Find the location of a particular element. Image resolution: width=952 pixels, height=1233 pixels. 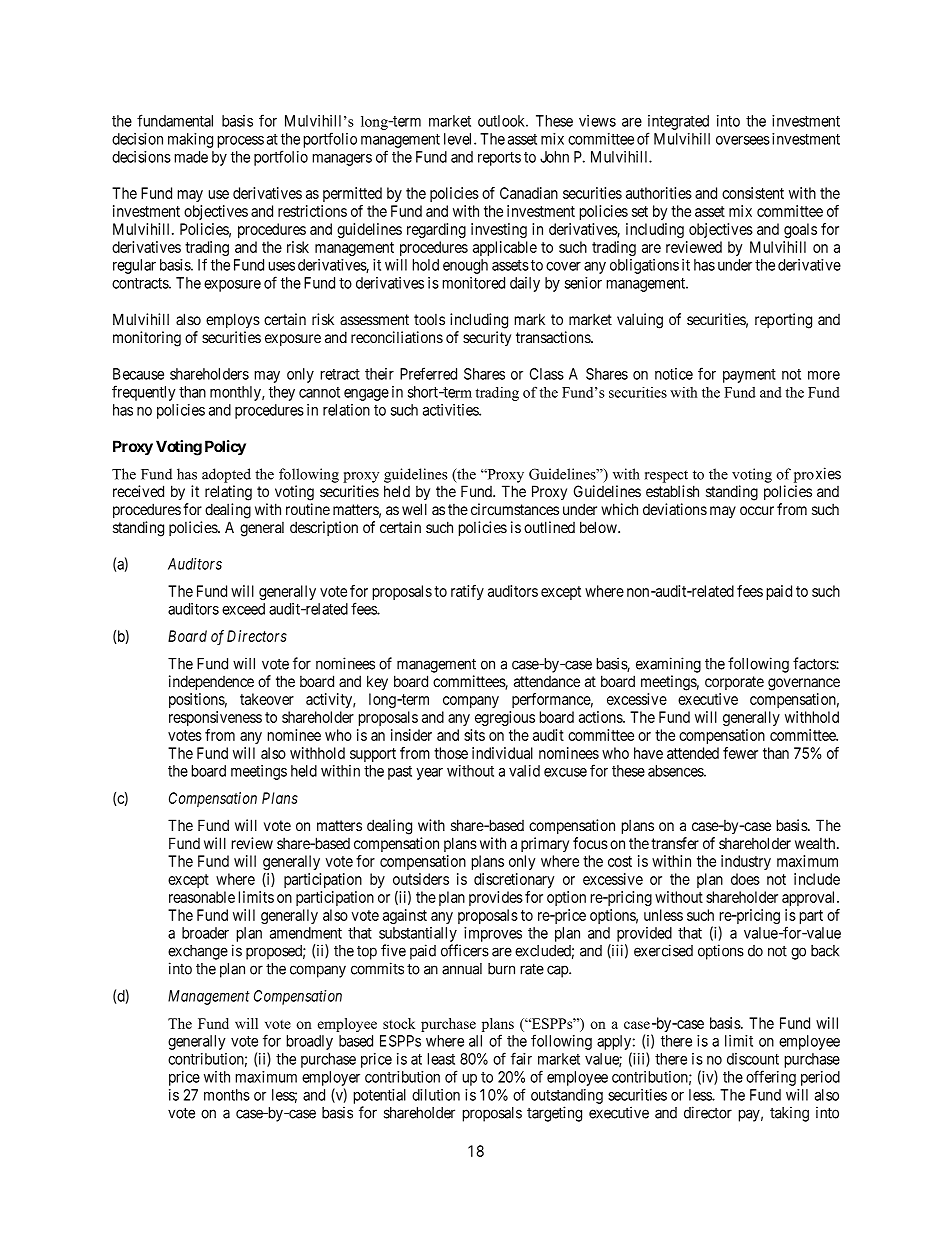

circumstances is located at coordinates (515, 509).
